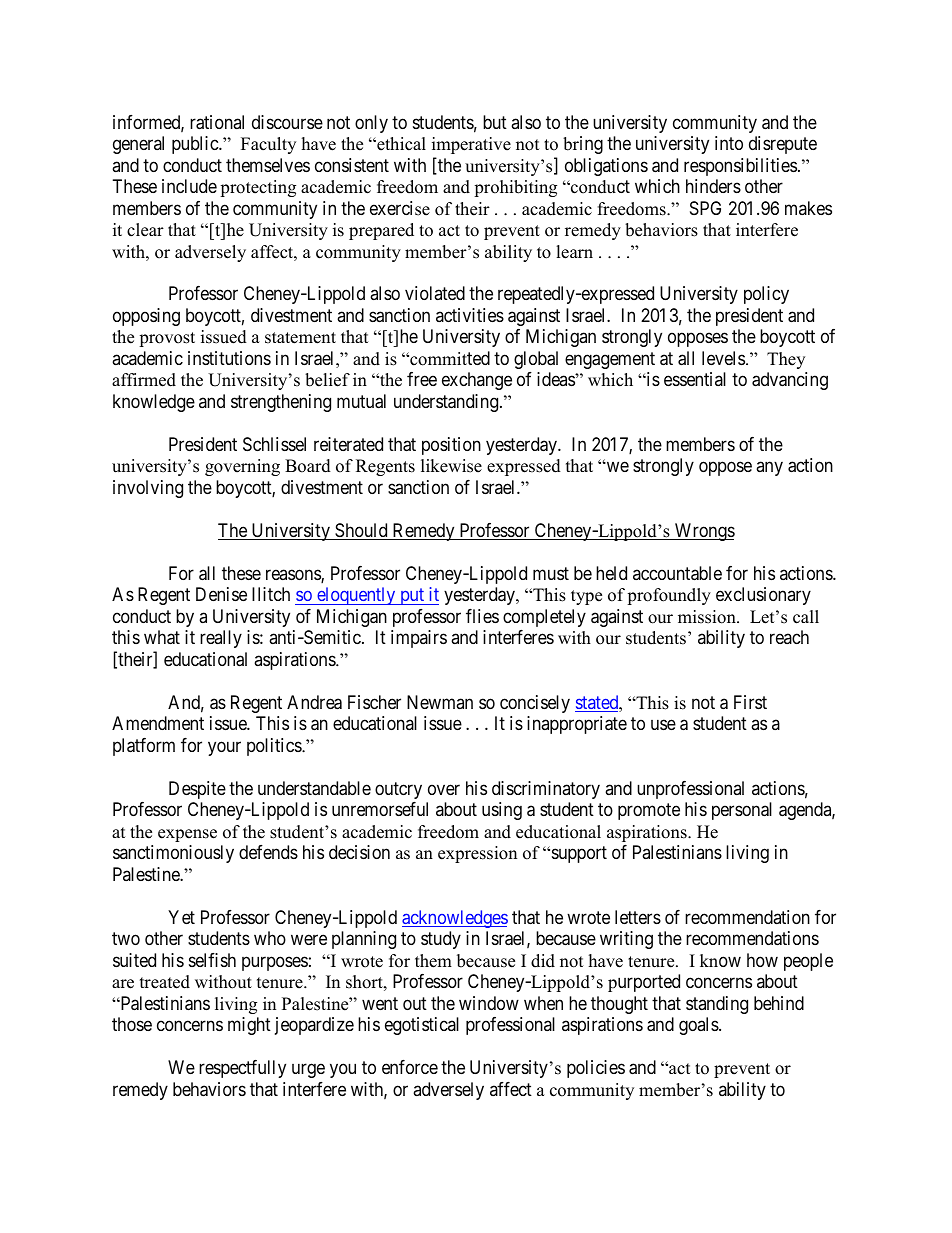  Describe the element at coordinates (750, 702) in the page. I see `First` at that location.
